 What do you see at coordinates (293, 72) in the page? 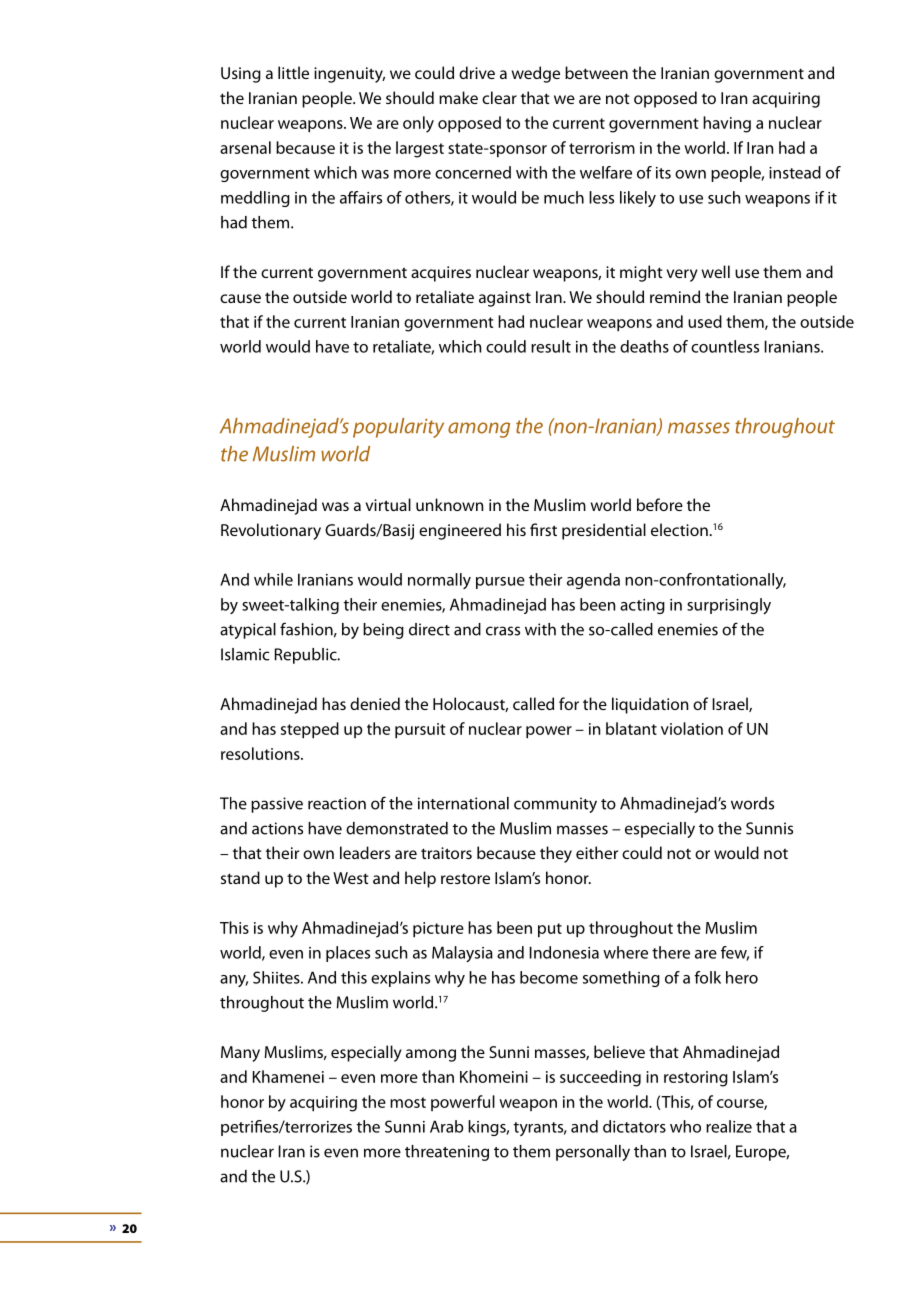
I see `little` at bounding box center [293, 72].
